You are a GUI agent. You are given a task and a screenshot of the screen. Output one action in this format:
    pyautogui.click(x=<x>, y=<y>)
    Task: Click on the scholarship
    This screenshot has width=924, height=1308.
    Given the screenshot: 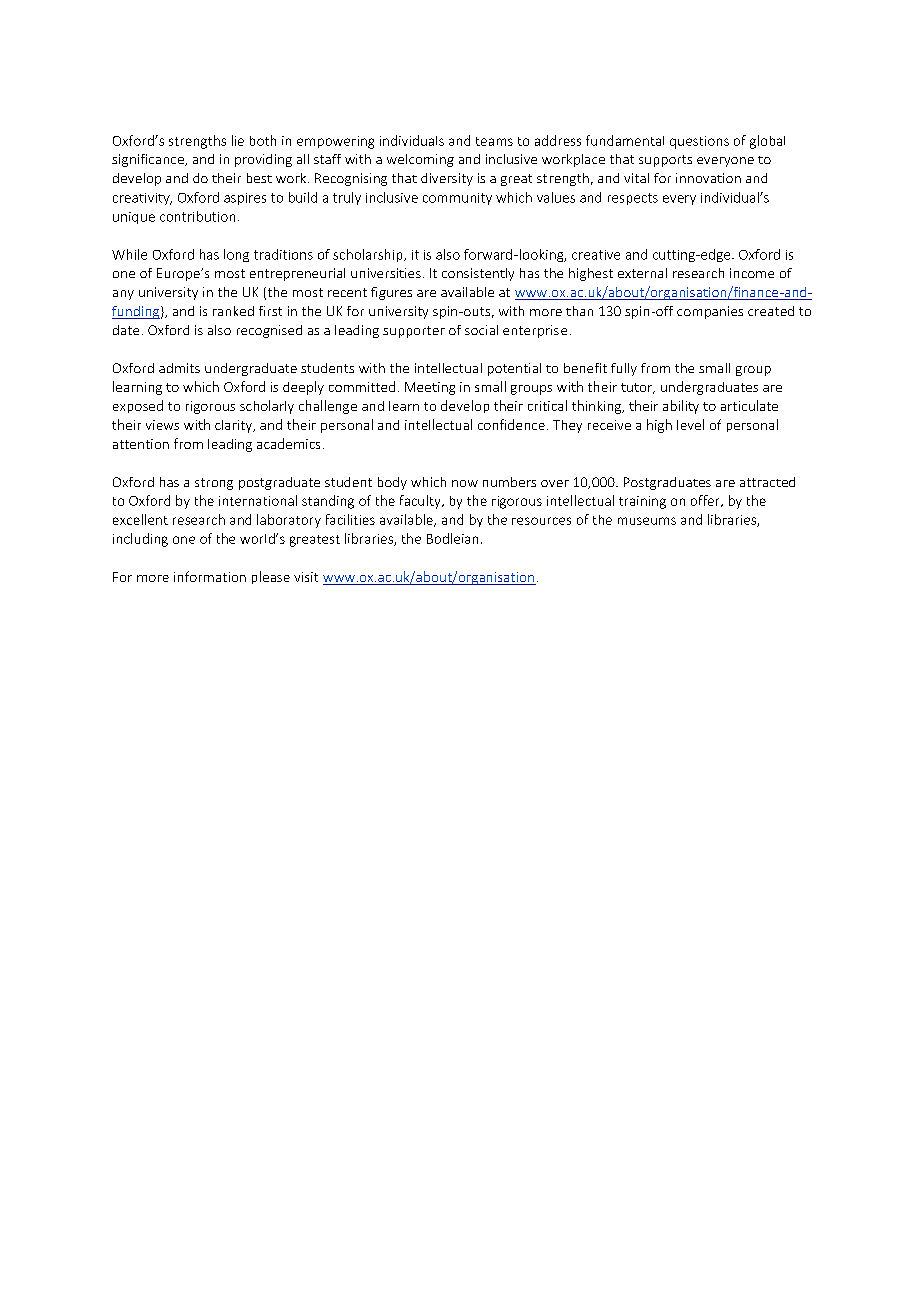 What is the action you would take?
    pyautogui.click(x=369, y=255)
